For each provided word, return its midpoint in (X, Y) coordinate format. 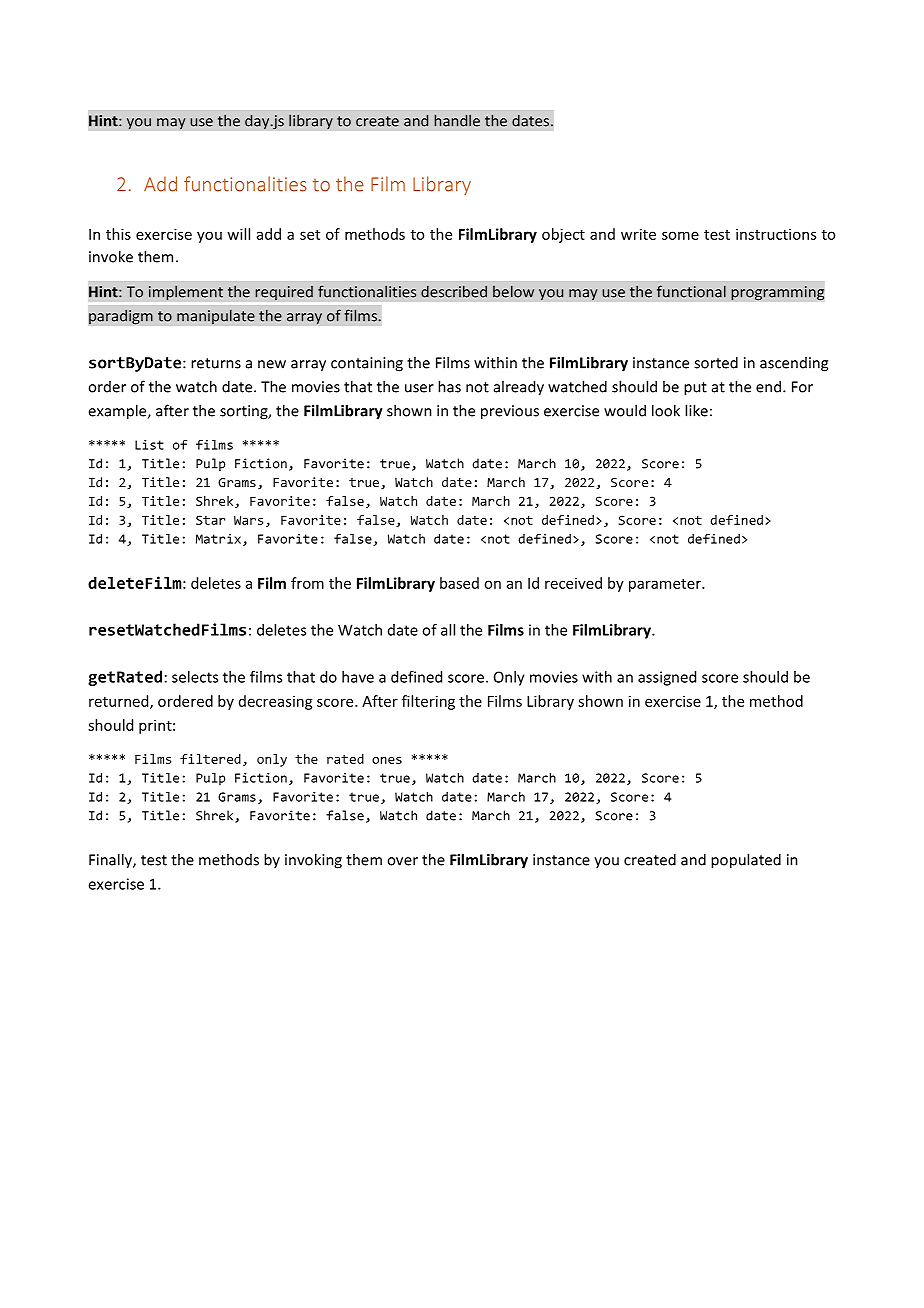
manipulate (216, 317)
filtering (428, 702)
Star (210, 520)
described (454, 291)
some (680, 235)
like (696, 410)
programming (778, 293)
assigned (667, 678)
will (238, 234)
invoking (313, 861)
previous (510, 412)
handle (457, 120)
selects (195, 677)
